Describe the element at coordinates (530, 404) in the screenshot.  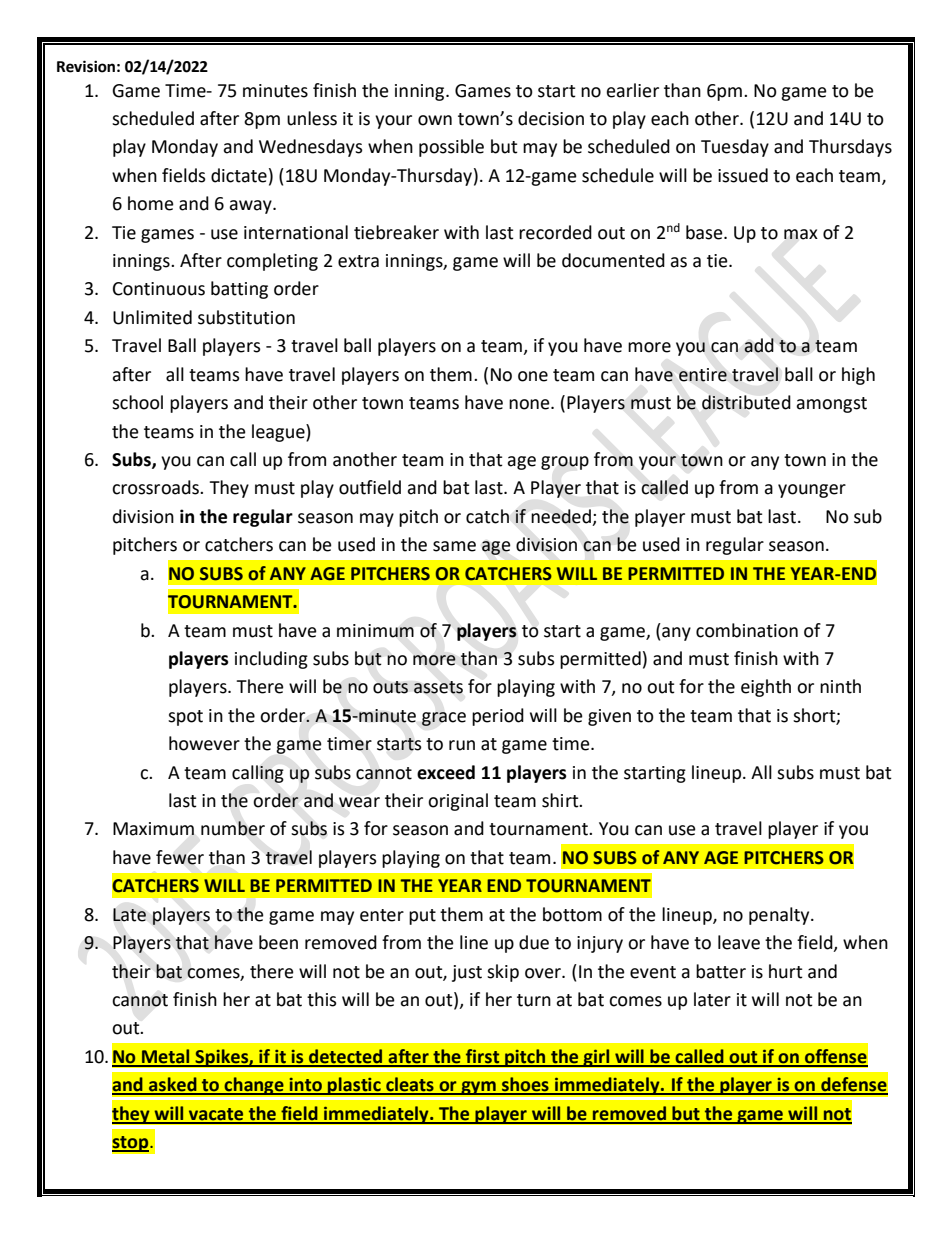
I see `none` at that location.
